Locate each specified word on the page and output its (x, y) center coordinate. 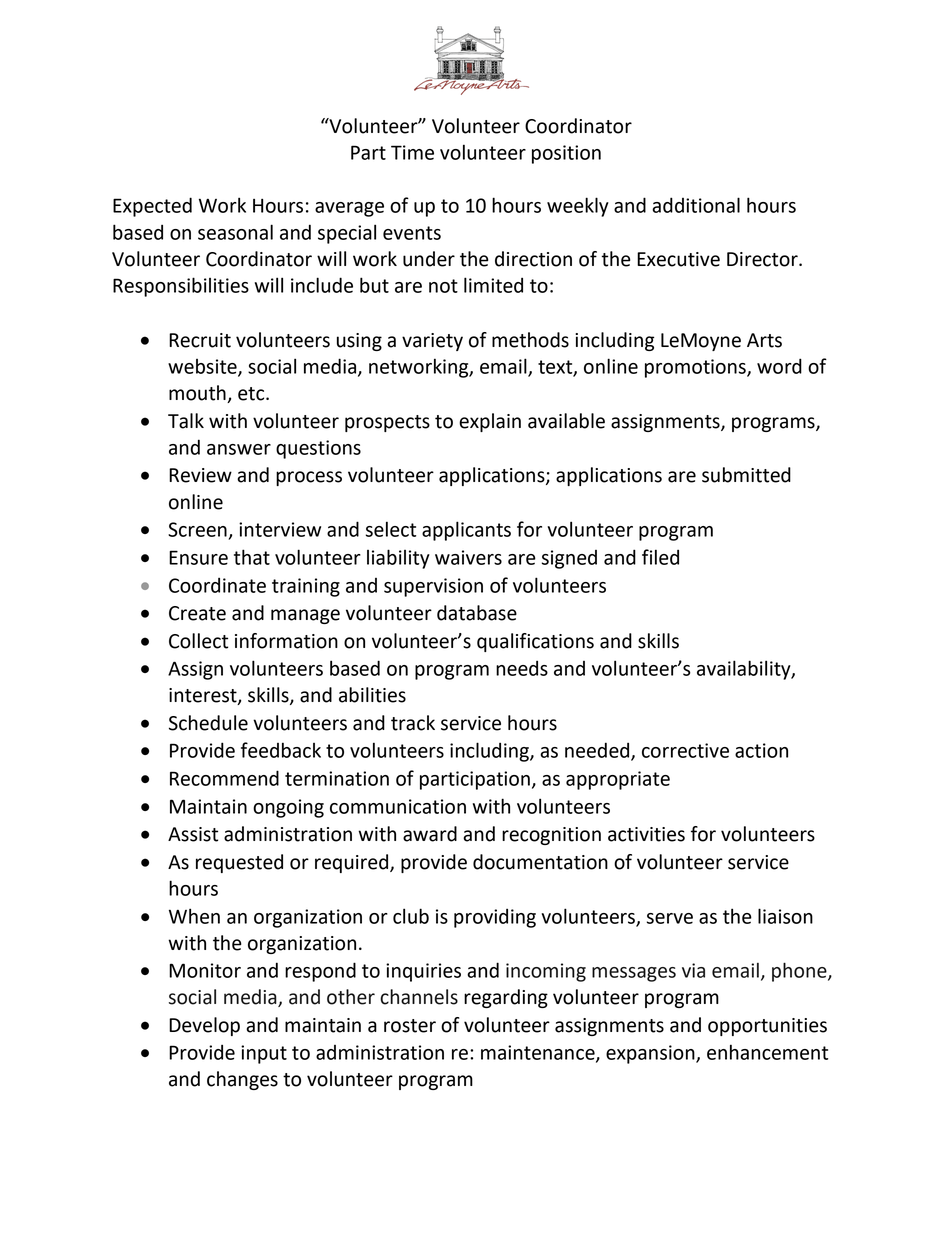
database (477, 613)
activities (646, 834)
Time (412, 152)
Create (197, 613)
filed (660, 557)
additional (696, 205)
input (264, 1054)
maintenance (539, 1053)
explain (490, 422)
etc (252, 394)
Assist (193, 834)
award (430, 834)
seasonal (235, 232)
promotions (696, 368)
